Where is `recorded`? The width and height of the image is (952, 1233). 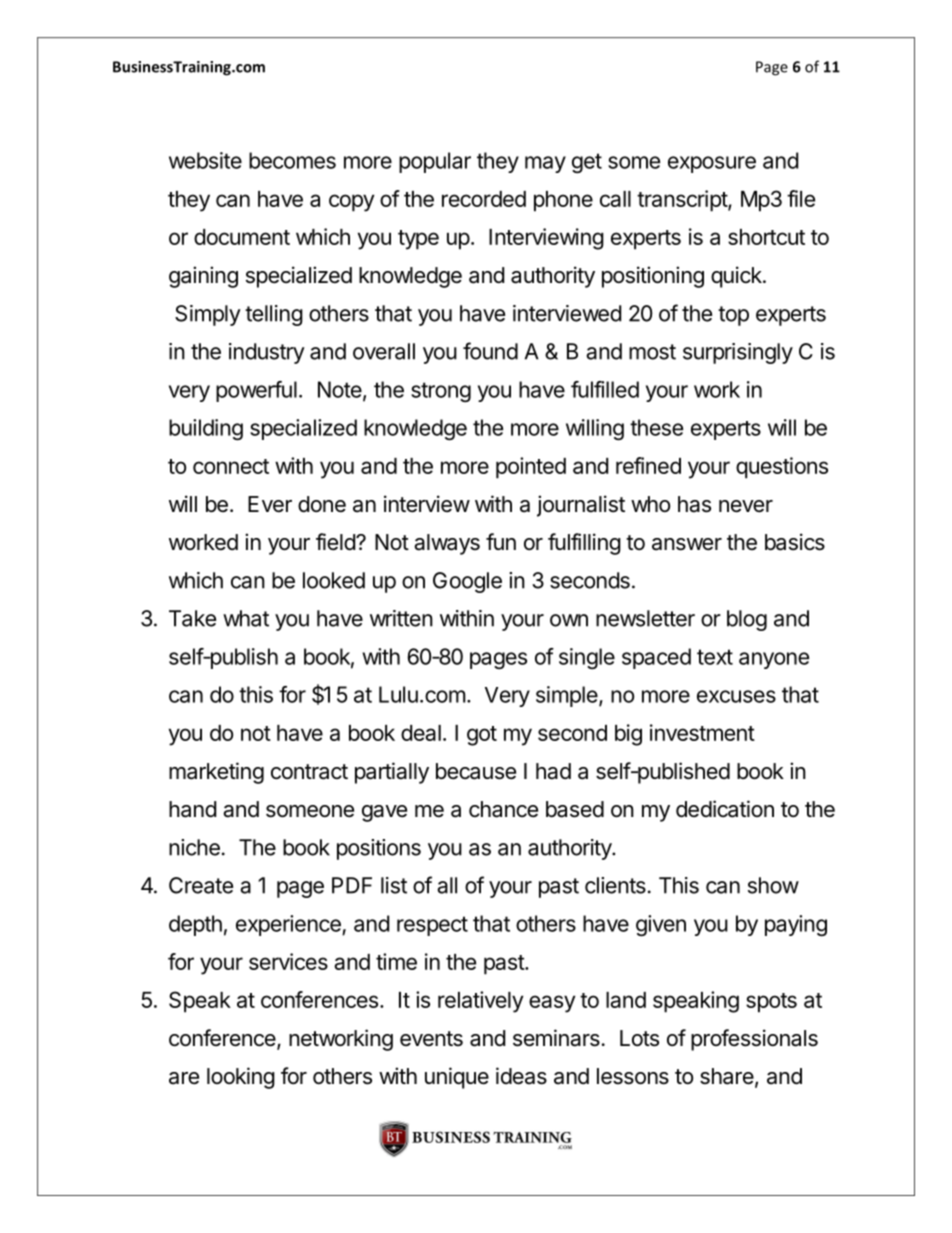
recorded is located at coordinates (484, 199).
